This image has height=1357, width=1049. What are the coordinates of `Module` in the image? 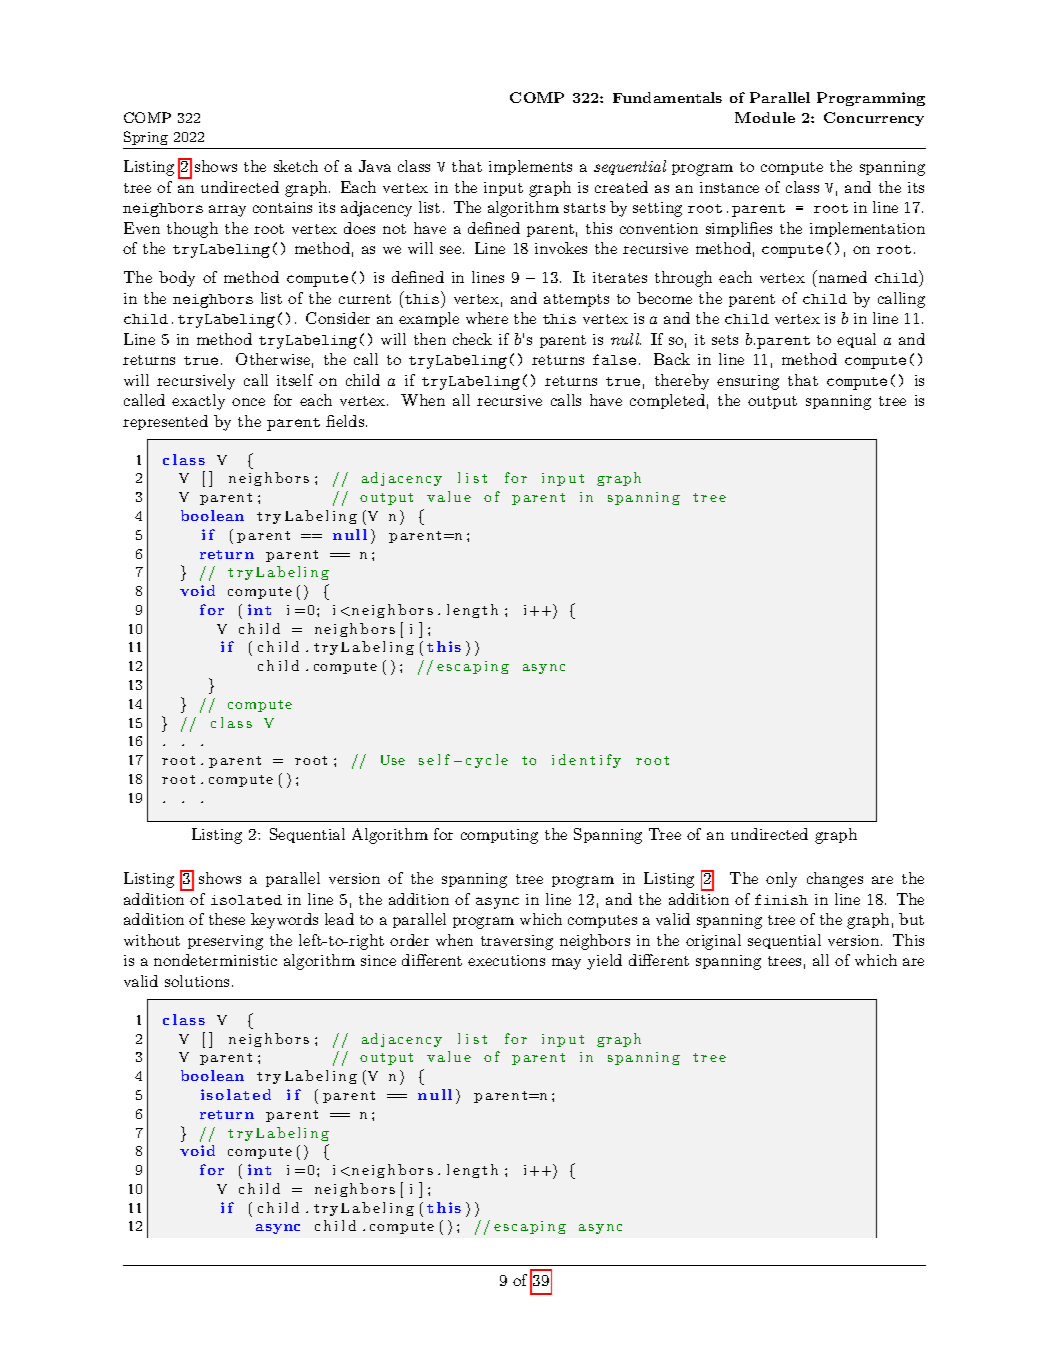 It's located at (765, 117).
